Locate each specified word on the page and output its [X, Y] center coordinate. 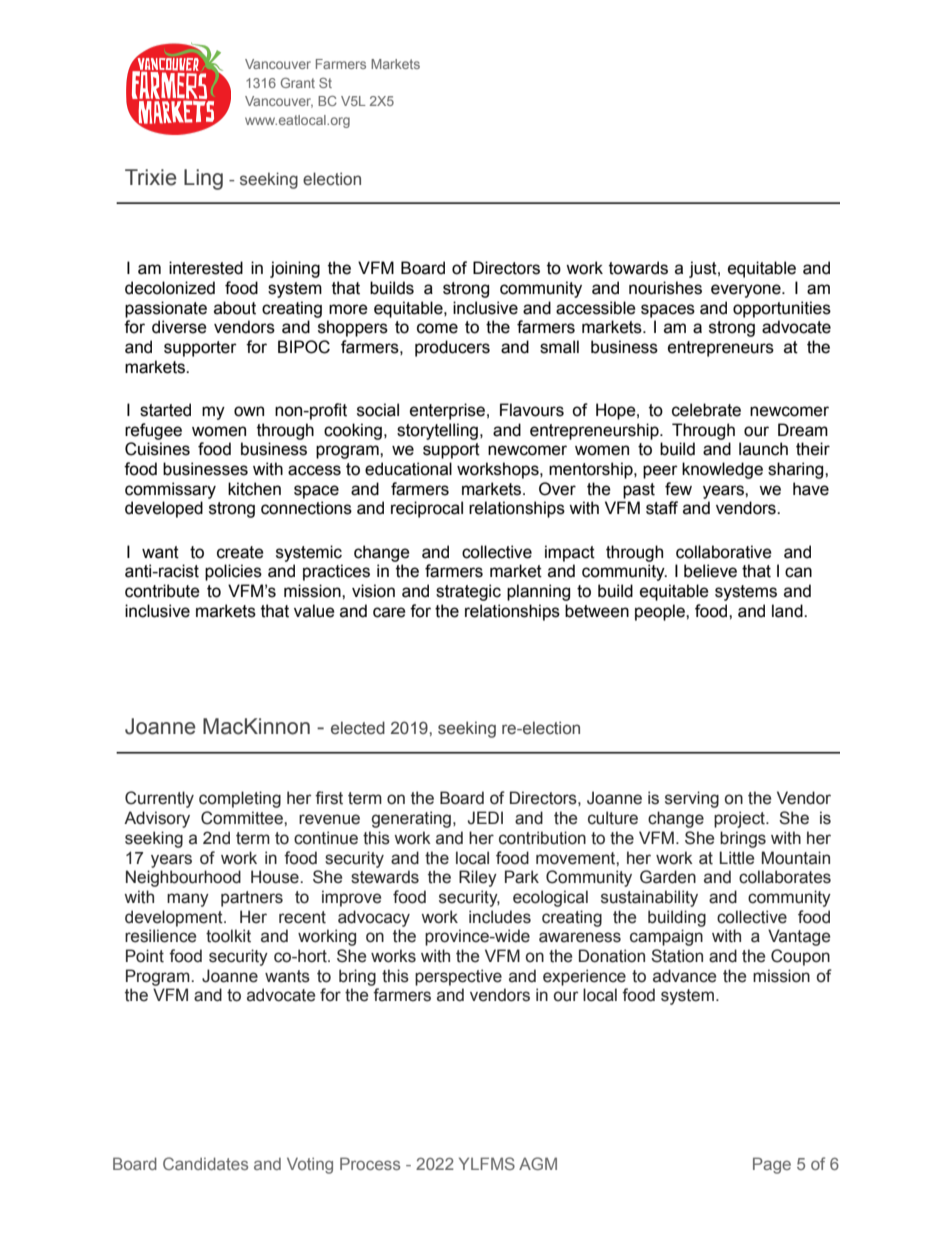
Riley [478, 878]
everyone [747, 291]
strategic [468, 592]
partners [252, 899]
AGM [538, 1163]
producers [452, 348]
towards [638, 268]
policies [233, 572]
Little [737, 858]
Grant [298, 83]
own [249, 411]
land [788, 611]
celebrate [706, 410]
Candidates [205, 1163]
